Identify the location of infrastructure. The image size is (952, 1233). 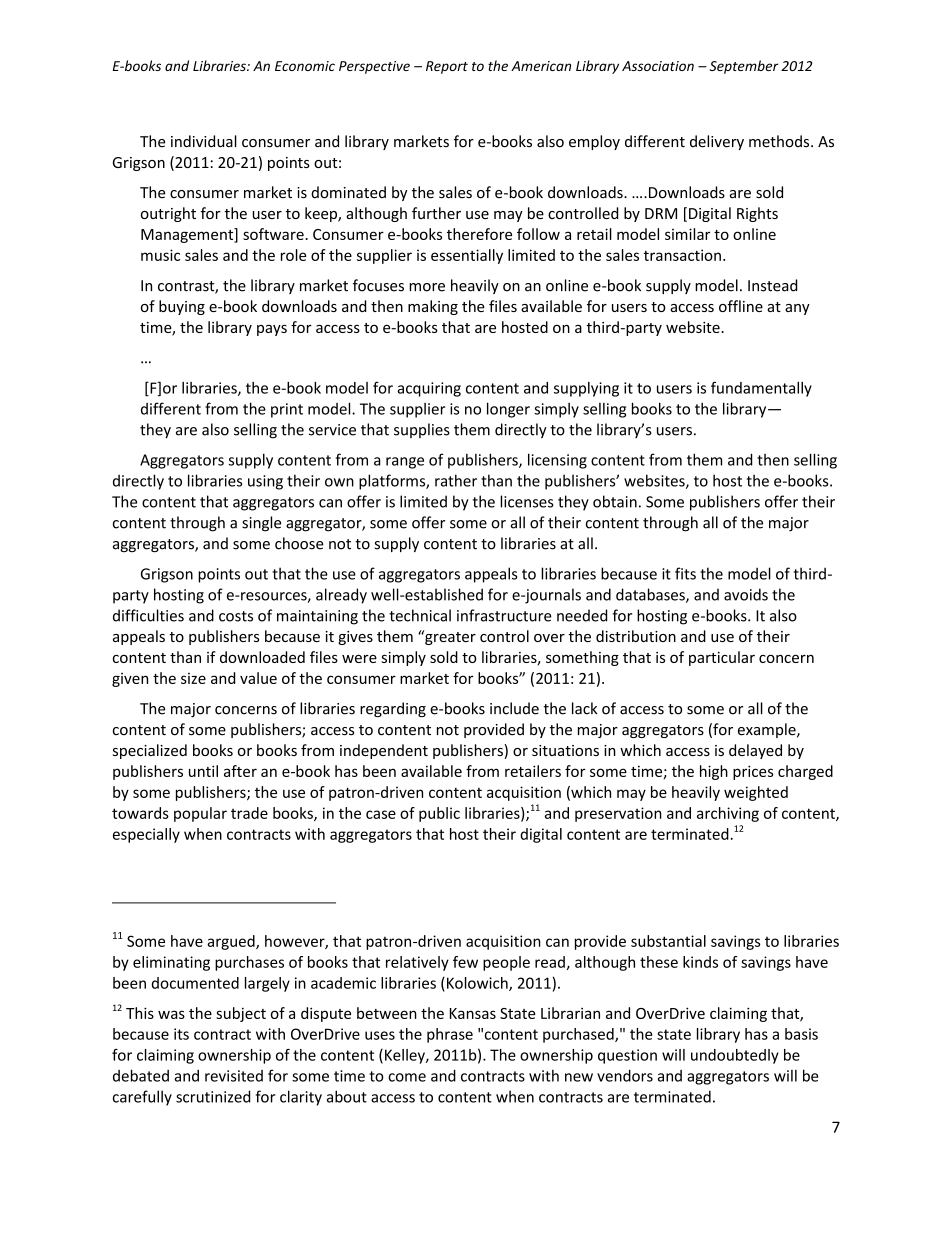
(504, 615).
